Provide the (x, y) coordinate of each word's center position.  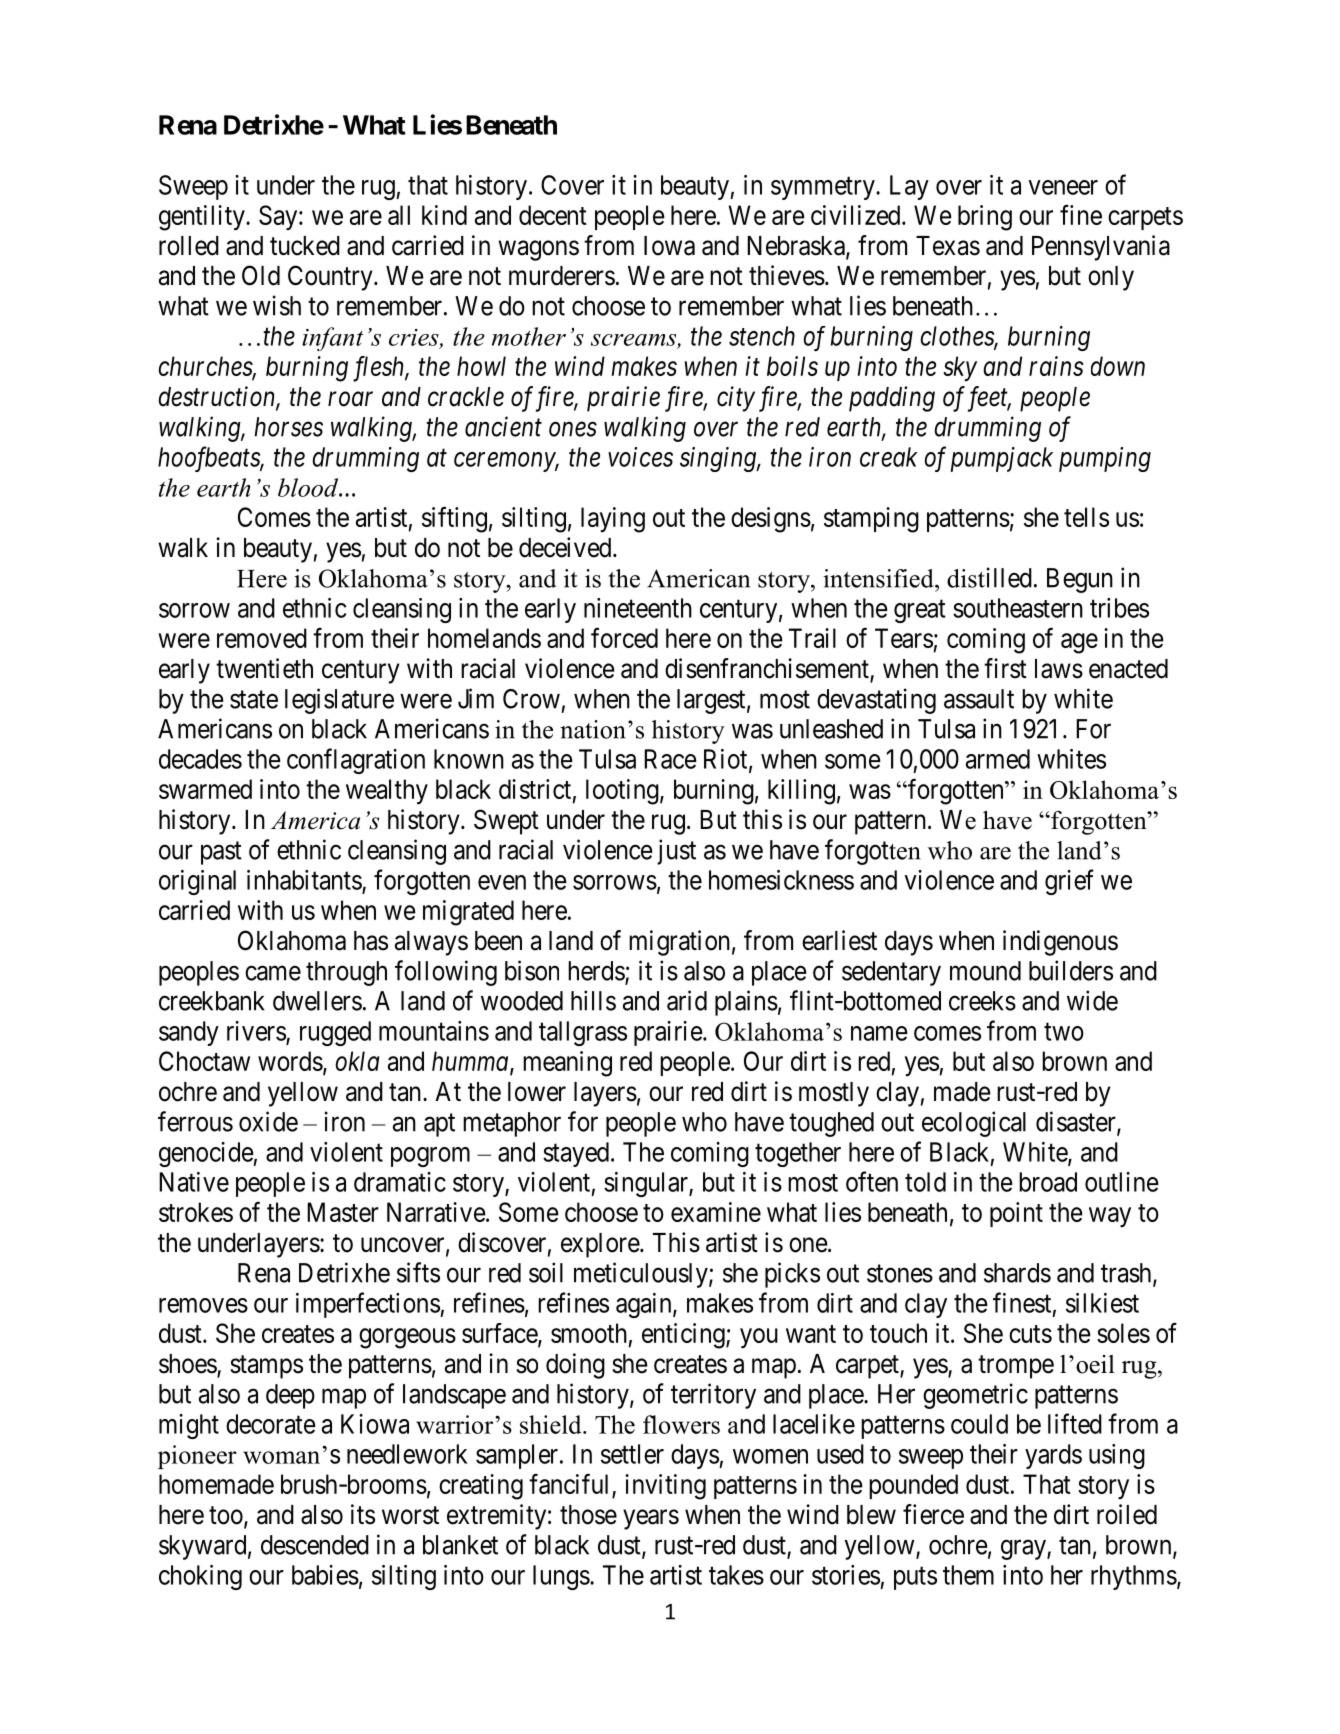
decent (553, 215)
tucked (305, 246)
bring (985, 218)
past (221, 853)
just (676, 852)
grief (1069, 882)
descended (315, 1545)
